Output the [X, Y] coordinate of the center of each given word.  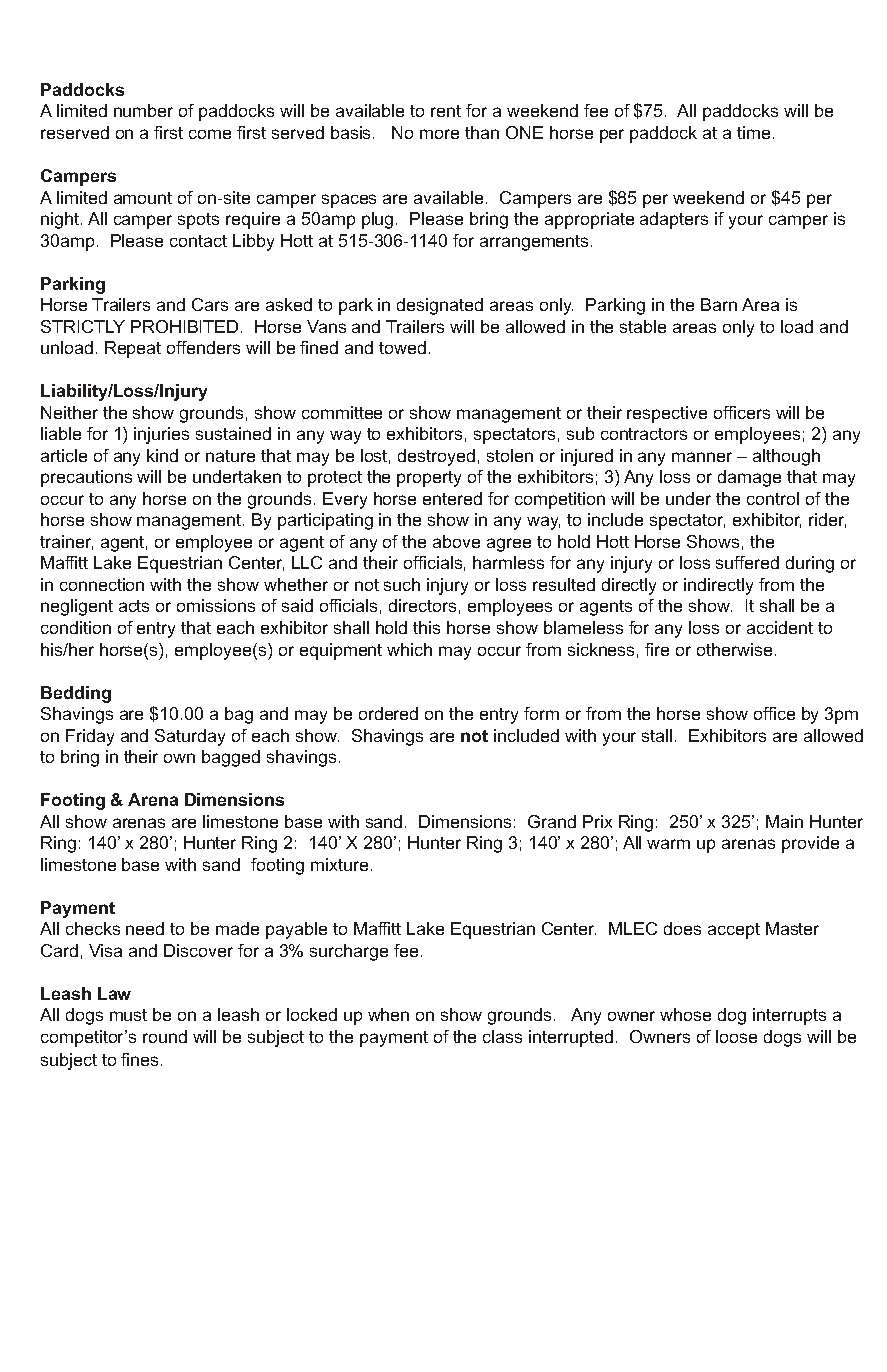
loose [736, 1036]
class [502, 1036]
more [439, 134]
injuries [161, 435]
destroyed [436, 457]
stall [657, 735]
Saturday [190, 737]
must [128, 1015]
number [143, 110]
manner [702, 457]
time [753, 132]
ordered [388, 713]
